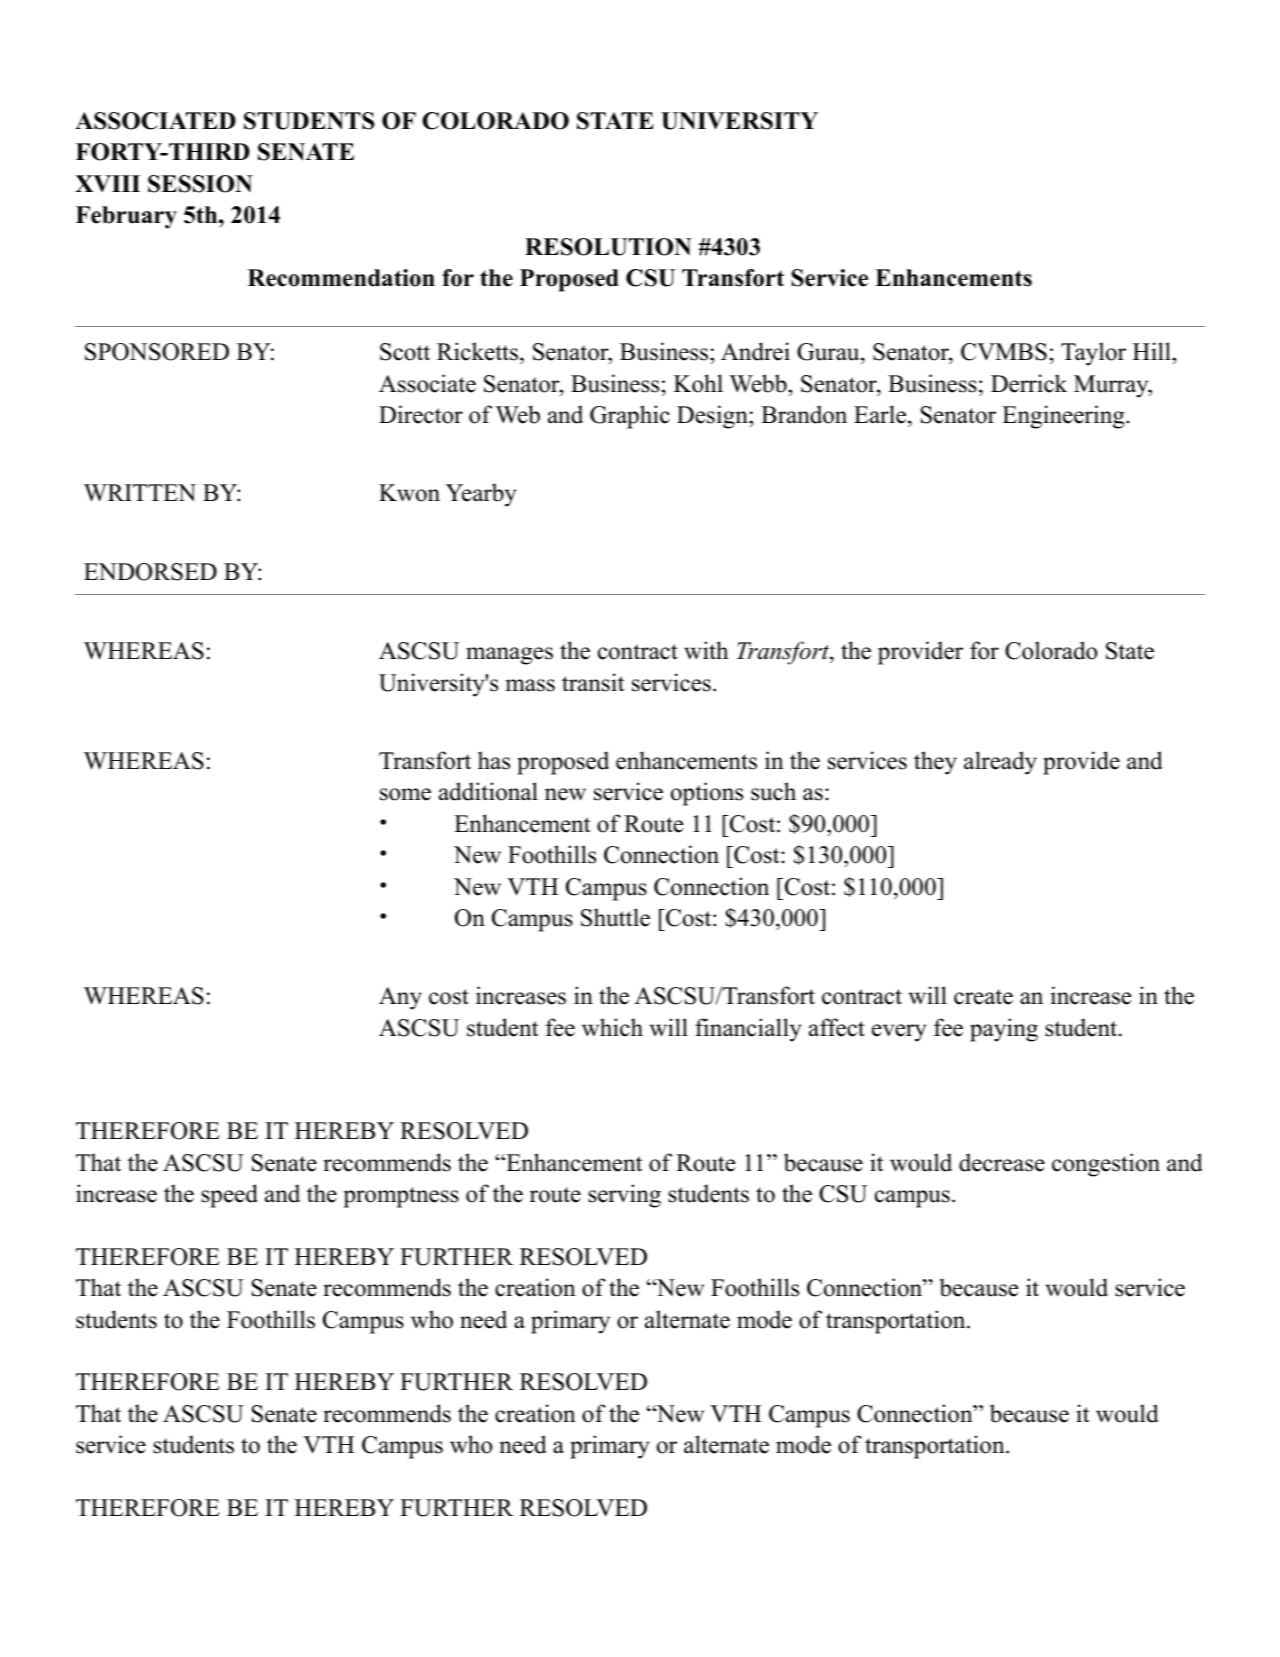 Image resolution: width=1280 pixels, height=1657 pixels. What do you see at coordinates (608, 247) in the image?
I see `RESOLUTION` at bounding box center [608, 247].
